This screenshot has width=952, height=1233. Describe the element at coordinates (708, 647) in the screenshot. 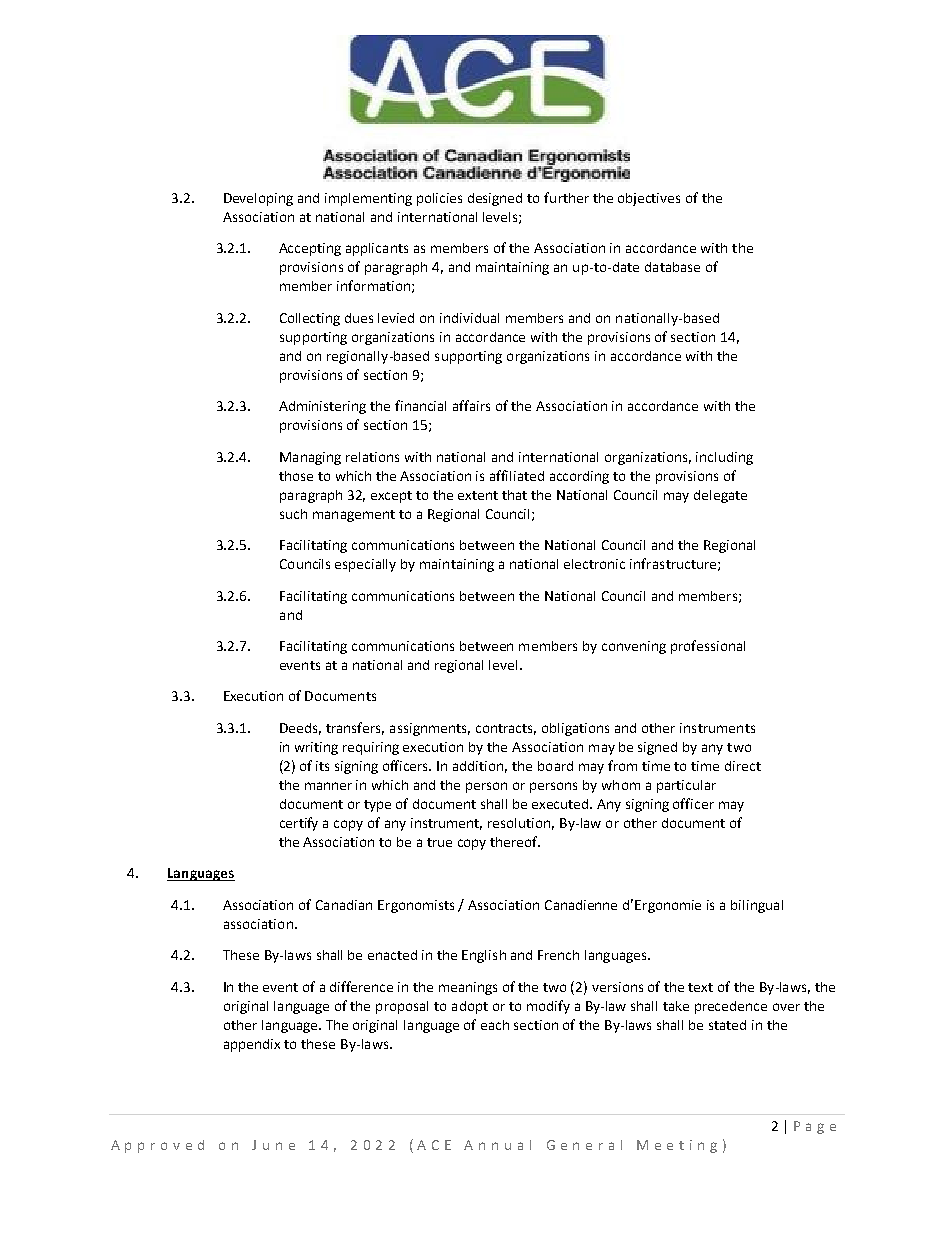

I see `professional` at that location.
